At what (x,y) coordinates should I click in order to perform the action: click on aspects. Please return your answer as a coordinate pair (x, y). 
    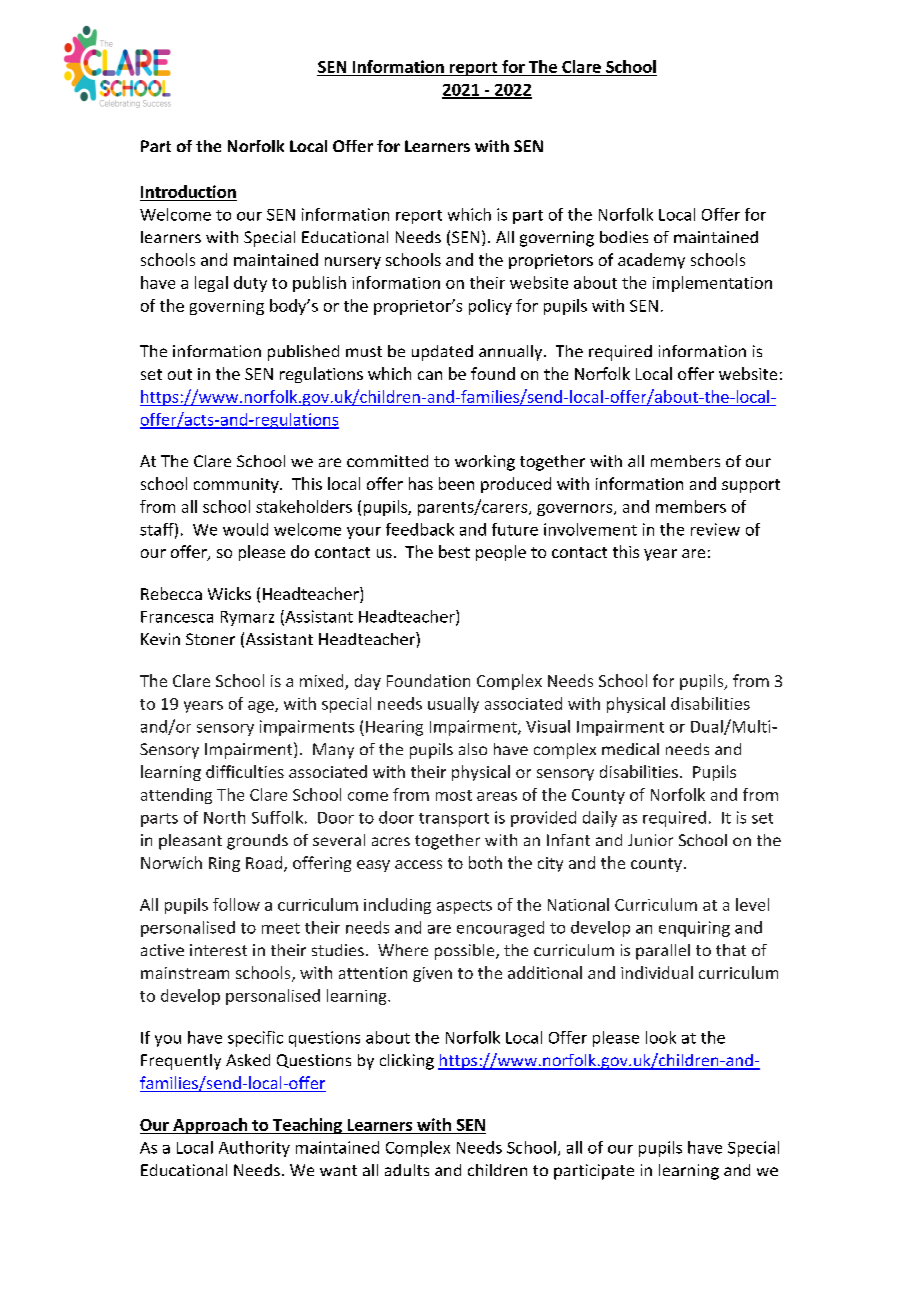
    Looking at the image, I should click on (464, 907).
